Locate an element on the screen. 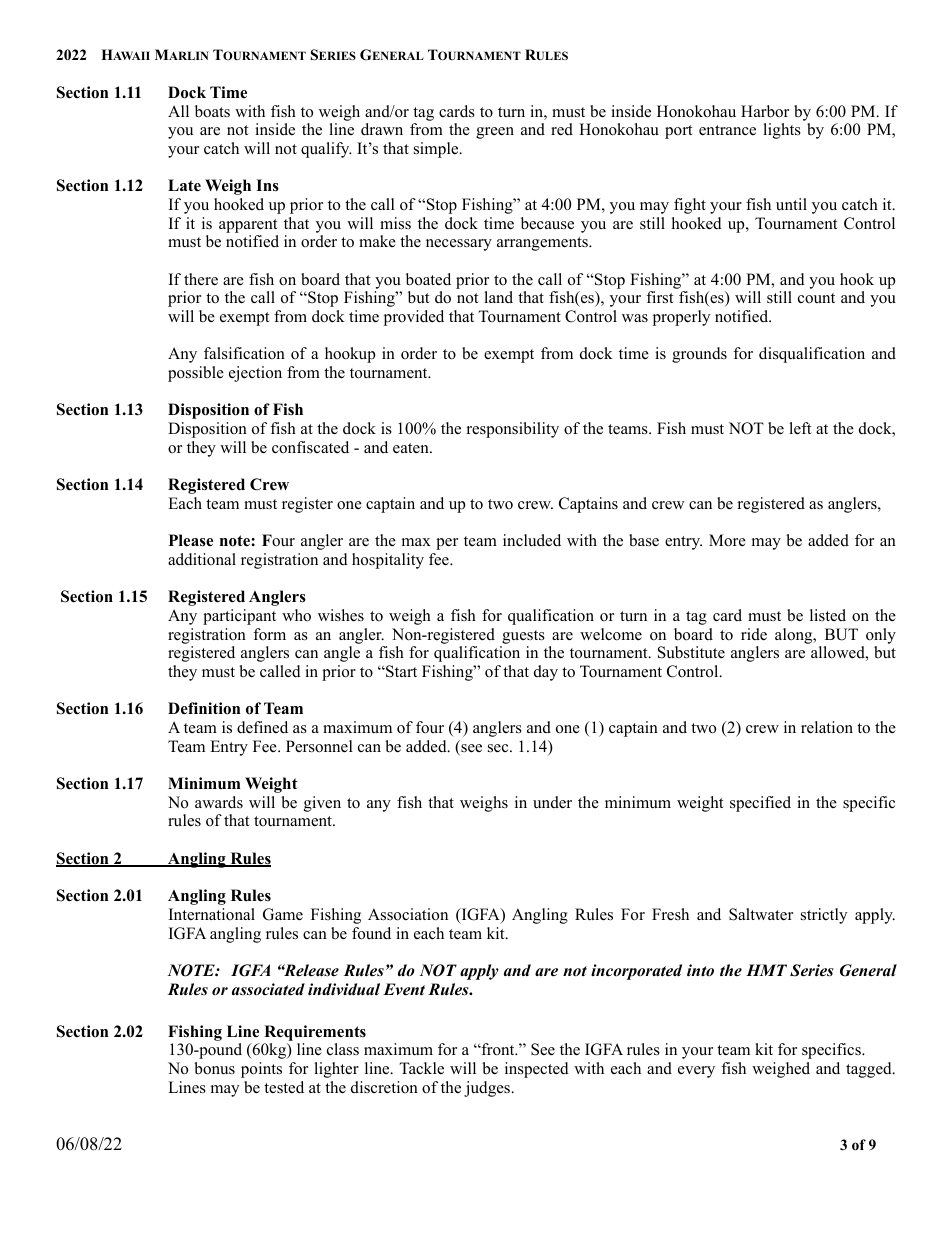  points is located at coordinates (261, 1070).
